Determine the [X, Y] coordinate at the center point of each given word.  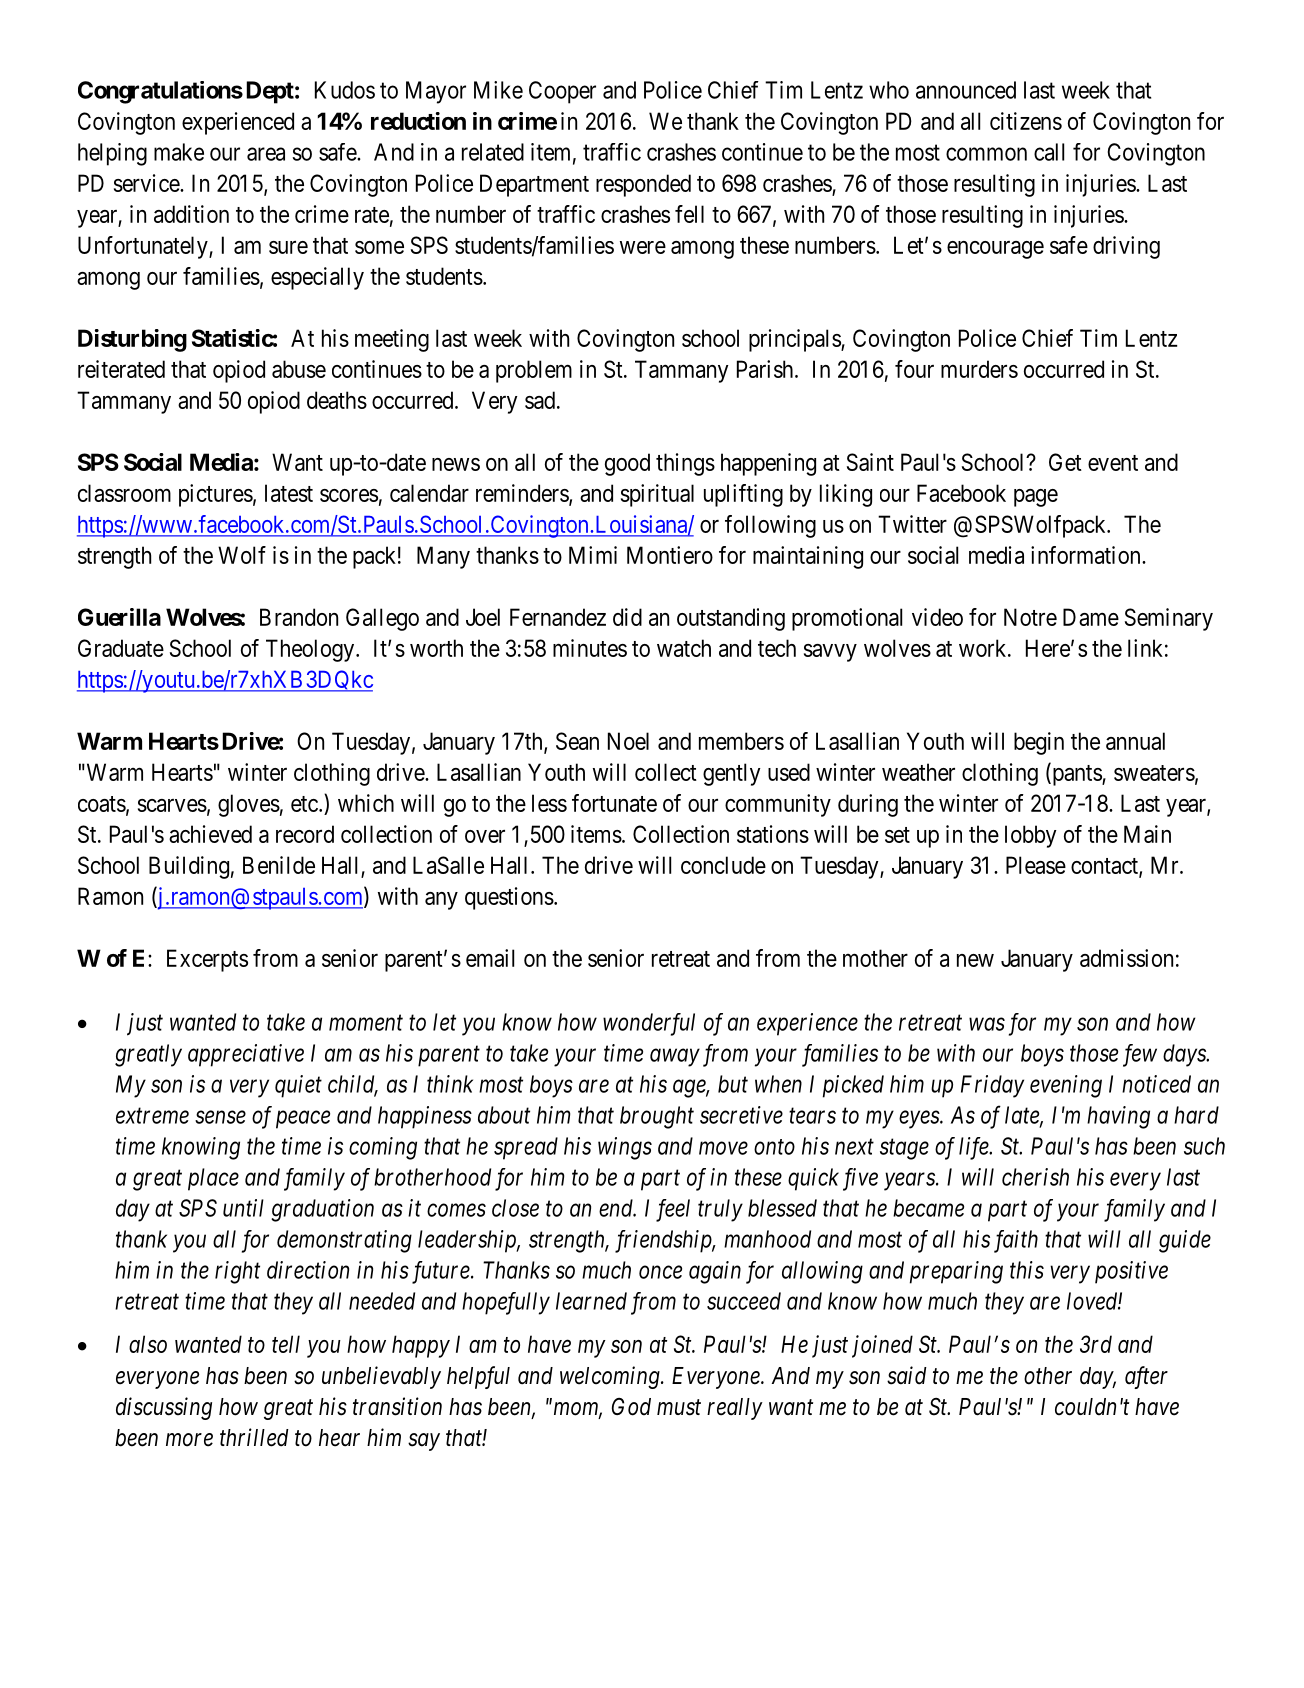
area [266, 154]
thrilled [254, 1437]
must [679, 1408]
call [1049, 152]
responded [643, 185]
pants [1076, 775]
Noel [628, 741]
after [1146, 1377]
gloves [249, 805]
